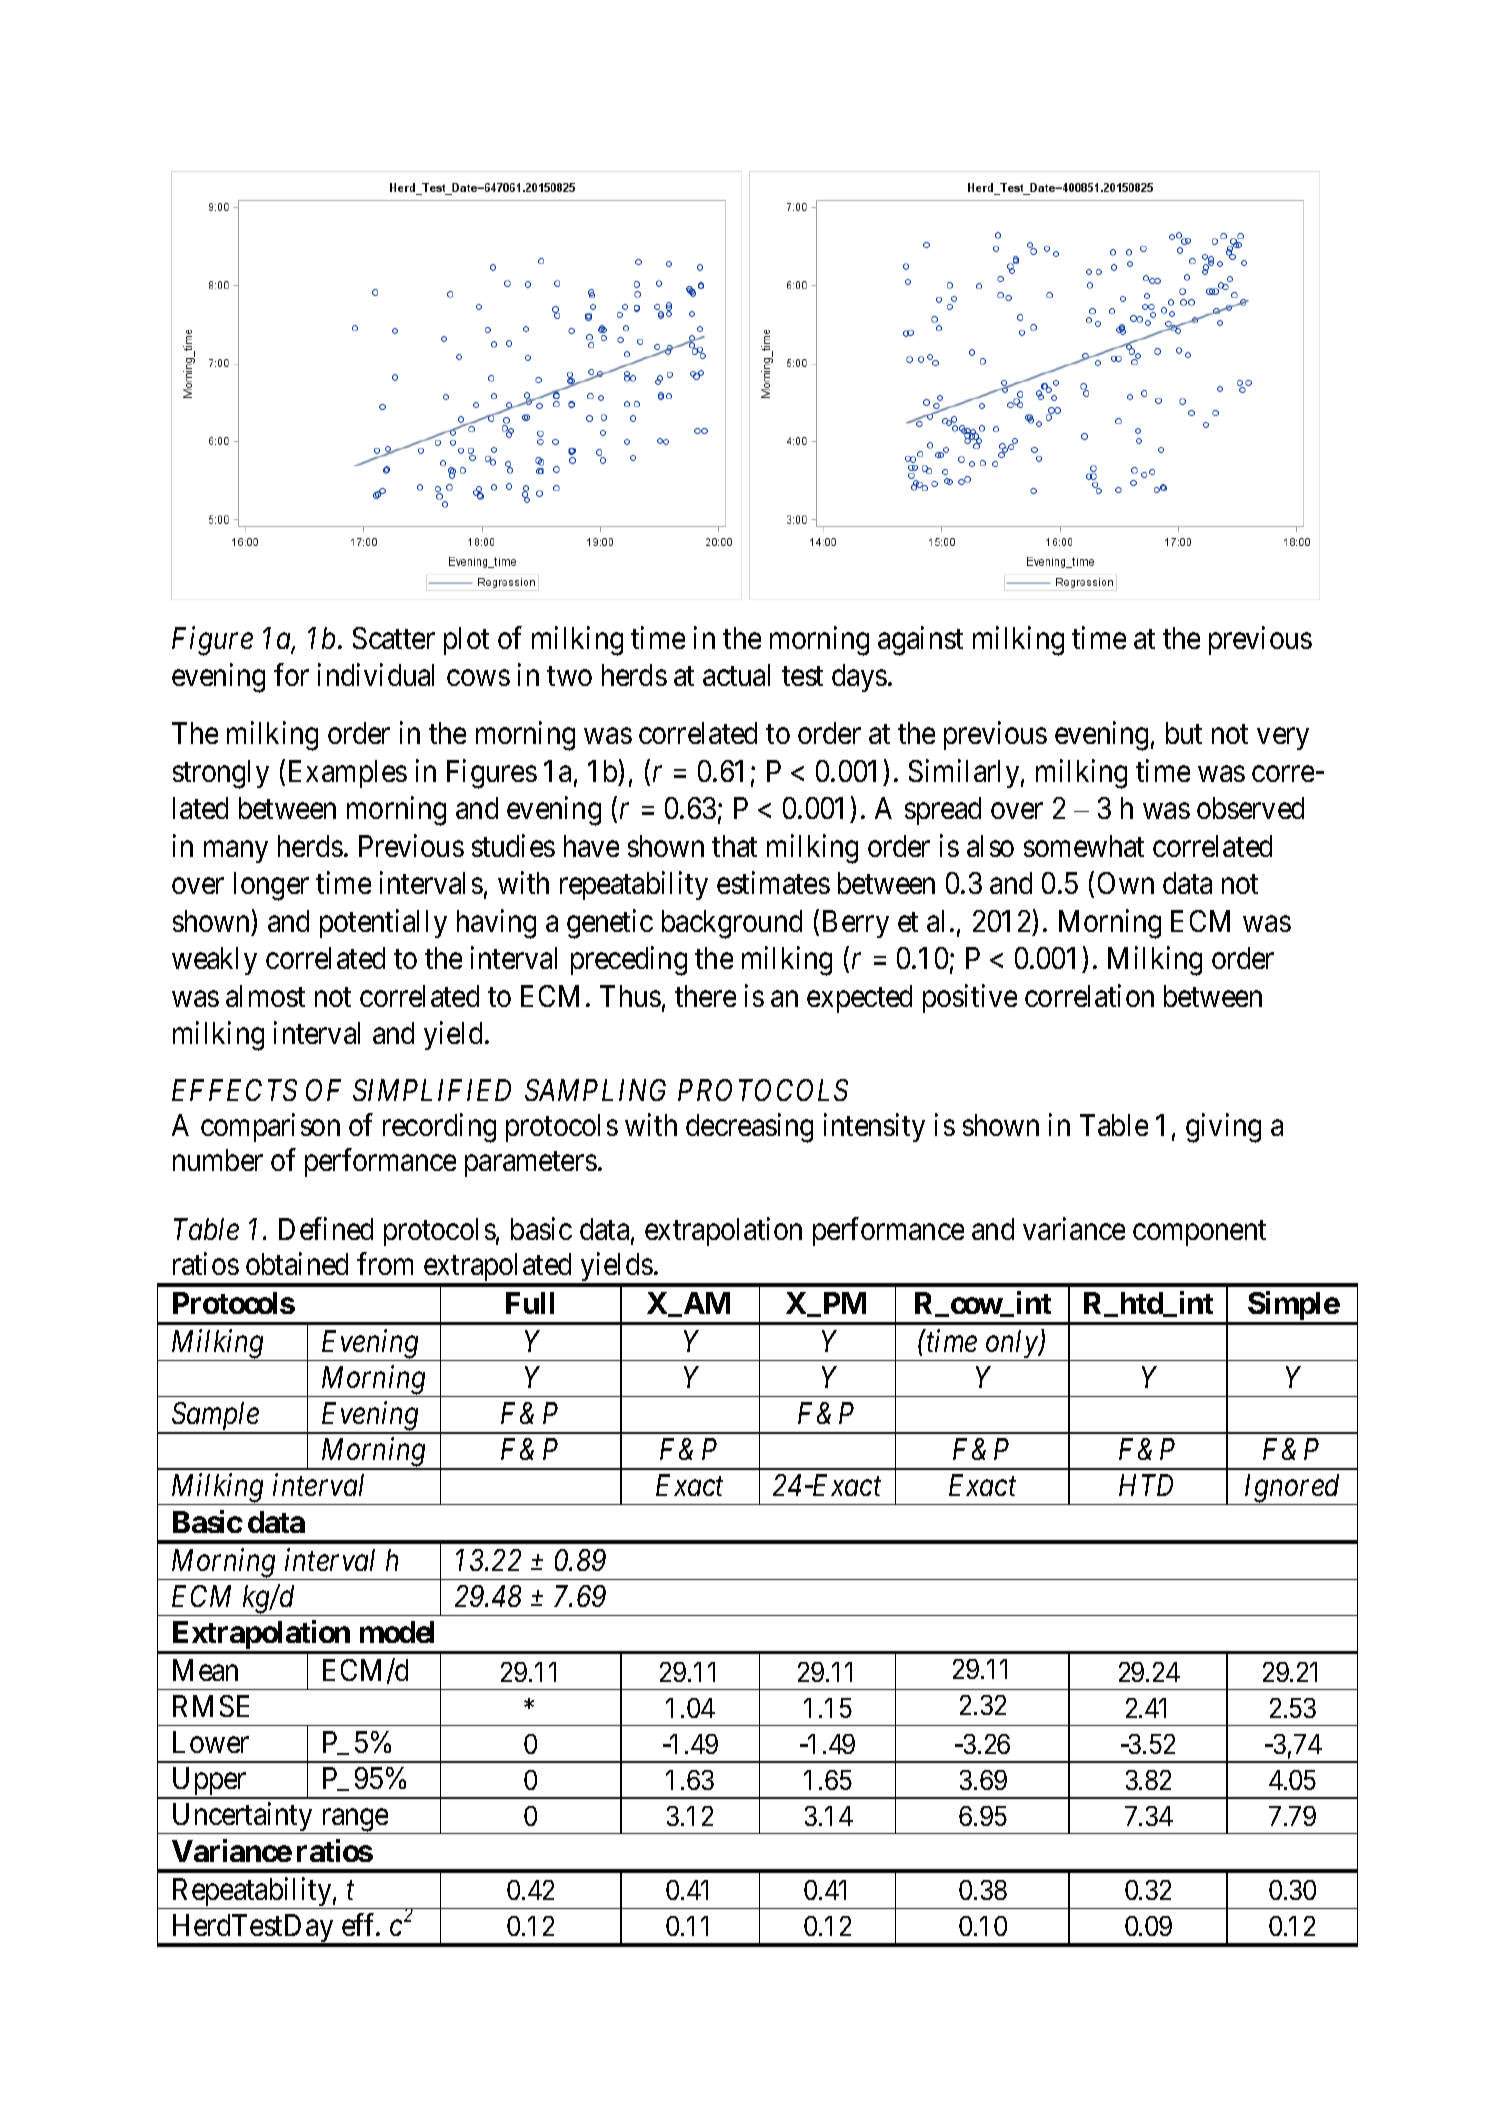  What do you see at coordinates (397, 1632) in the screenshot?
I see `model` at bounding box center [397, 1632].
